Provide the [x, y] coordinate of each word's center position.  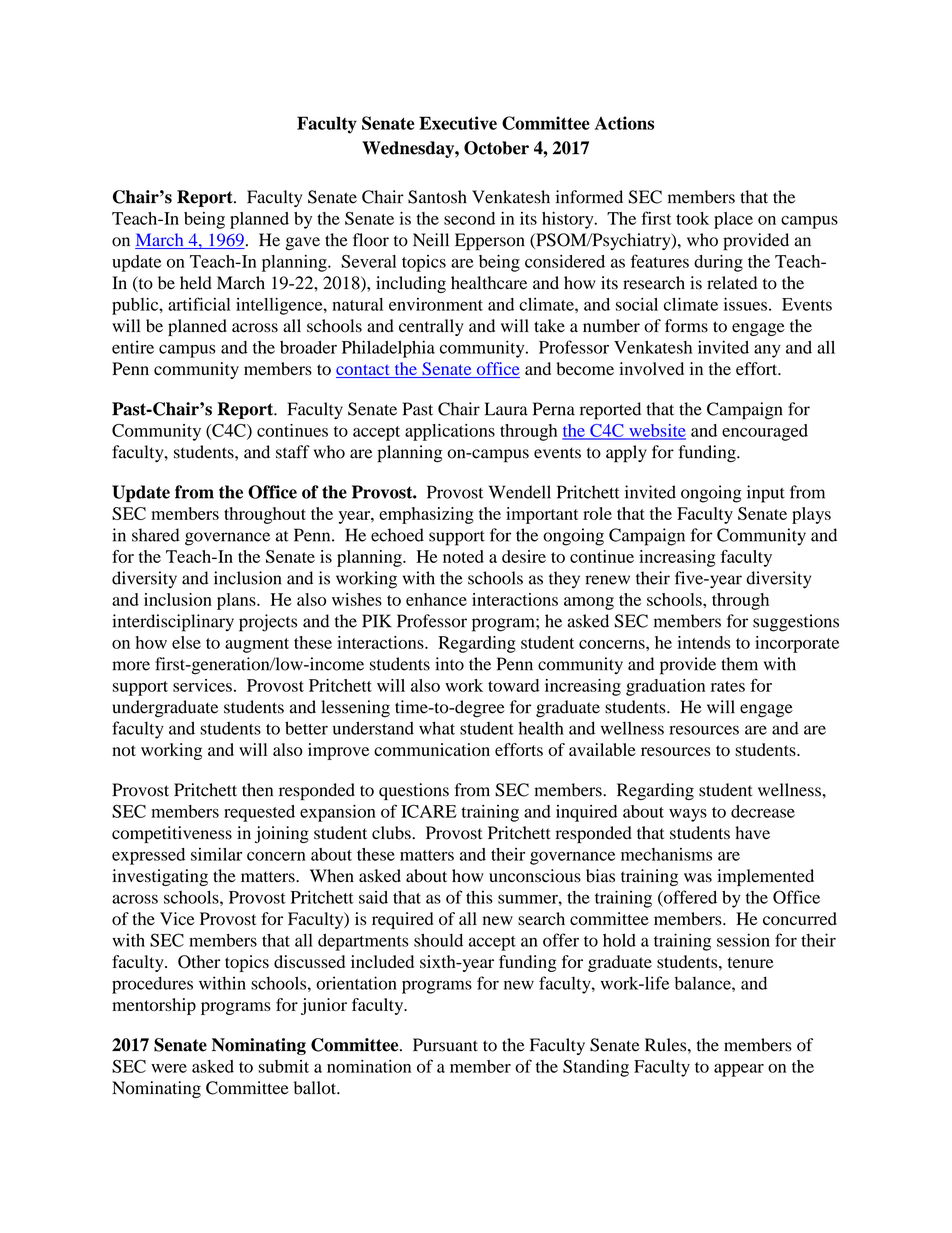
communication [432, 749]
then [257, 790]
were [169, 1068]
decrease [763, 811]
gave [302, 243]
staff [293, 452]
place [733, 220]
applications [450, 432]
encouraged [765, 432]
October [496, 148]
